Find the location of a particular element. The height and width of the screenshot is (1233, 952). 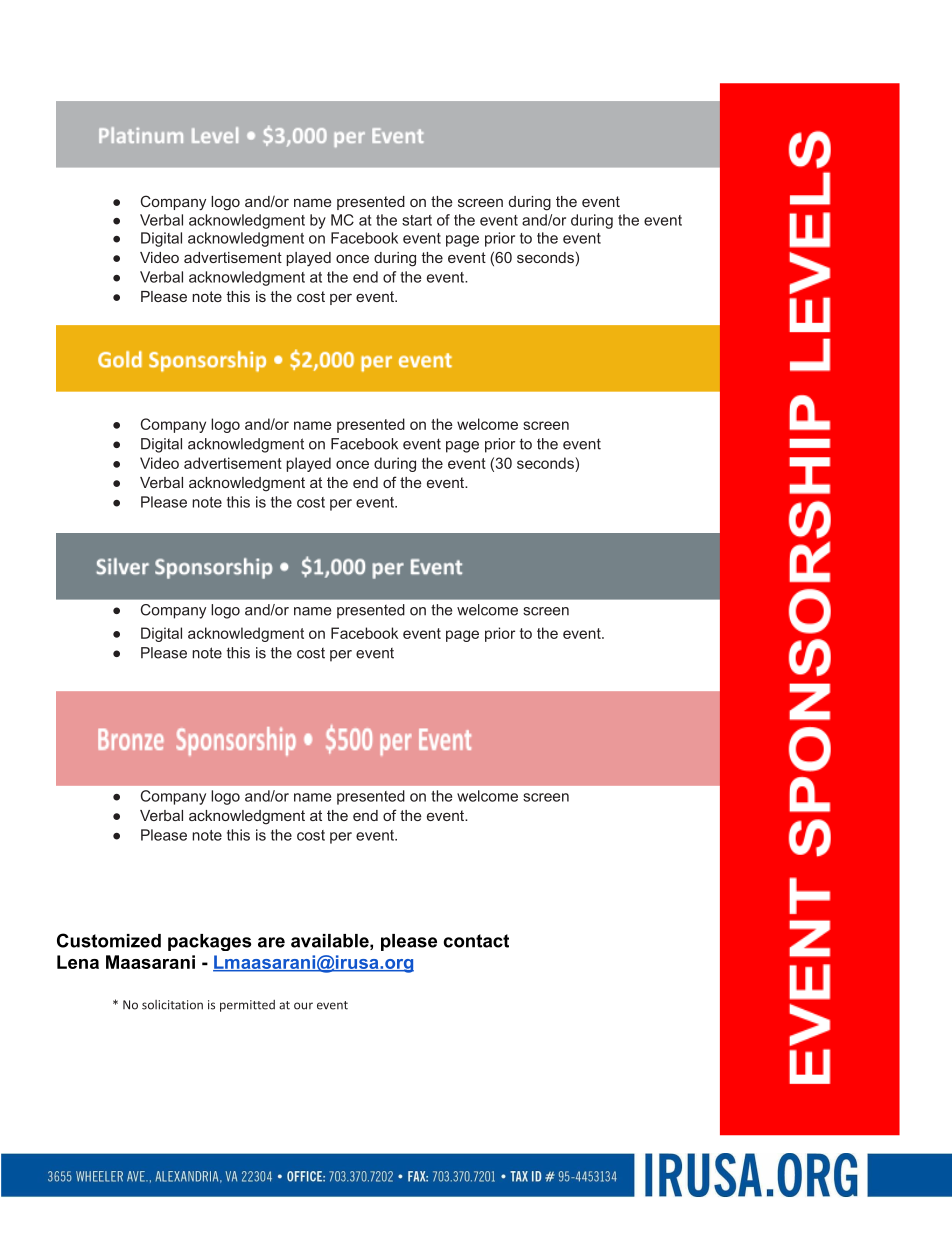

start is located at coordinates (417, 220).
